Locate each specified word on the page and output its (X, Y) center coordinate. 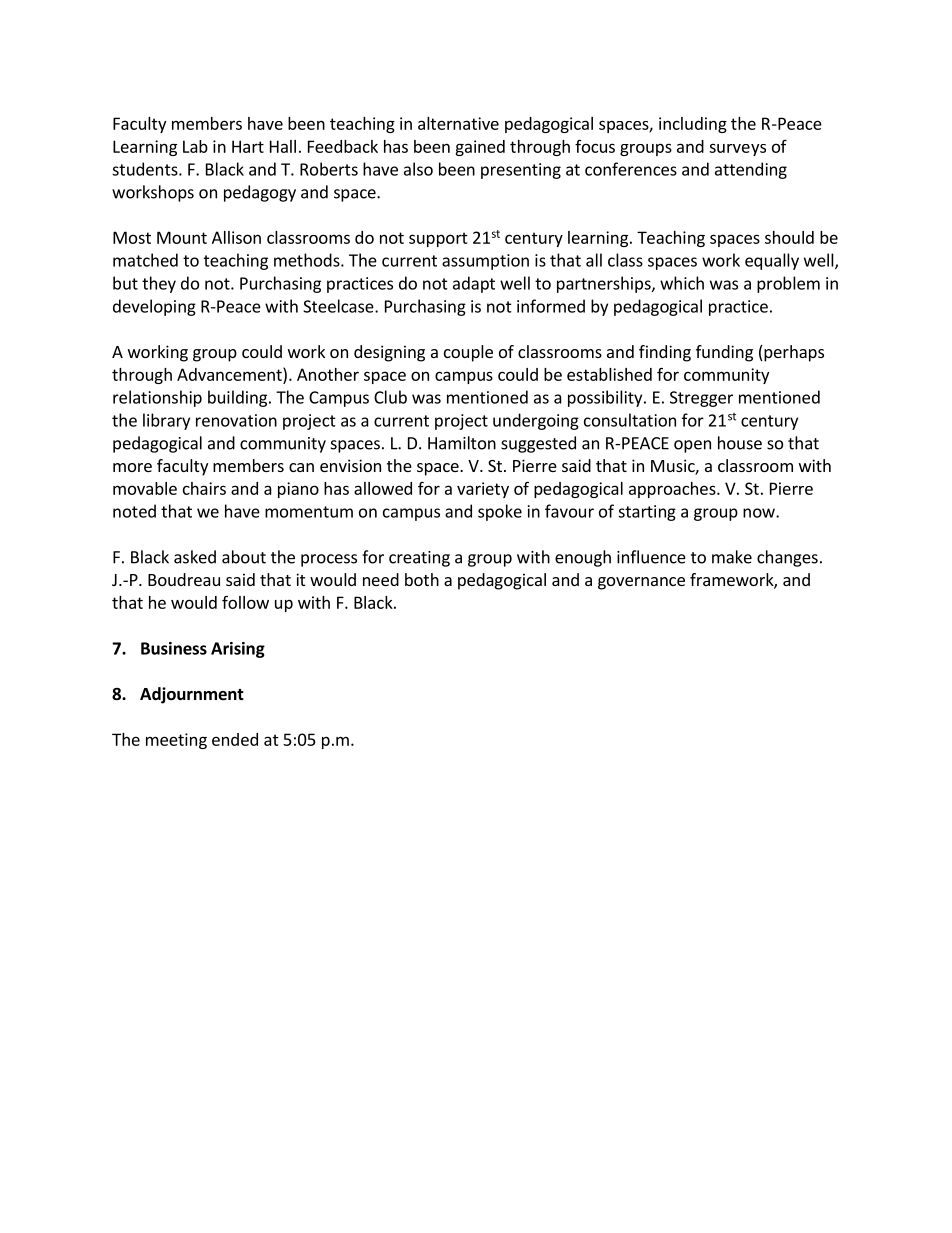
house (740, 443)
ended (235, 739)
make (732, 557)
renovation (236, 420)
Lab (195, 146)
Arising (238, 650)
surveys (737, 149)
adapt (474, 284)
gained (480, 148)
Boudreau (184, 579)
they (159, 284)
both (422, 579)
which (682, 283)
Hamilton (462, 443)
